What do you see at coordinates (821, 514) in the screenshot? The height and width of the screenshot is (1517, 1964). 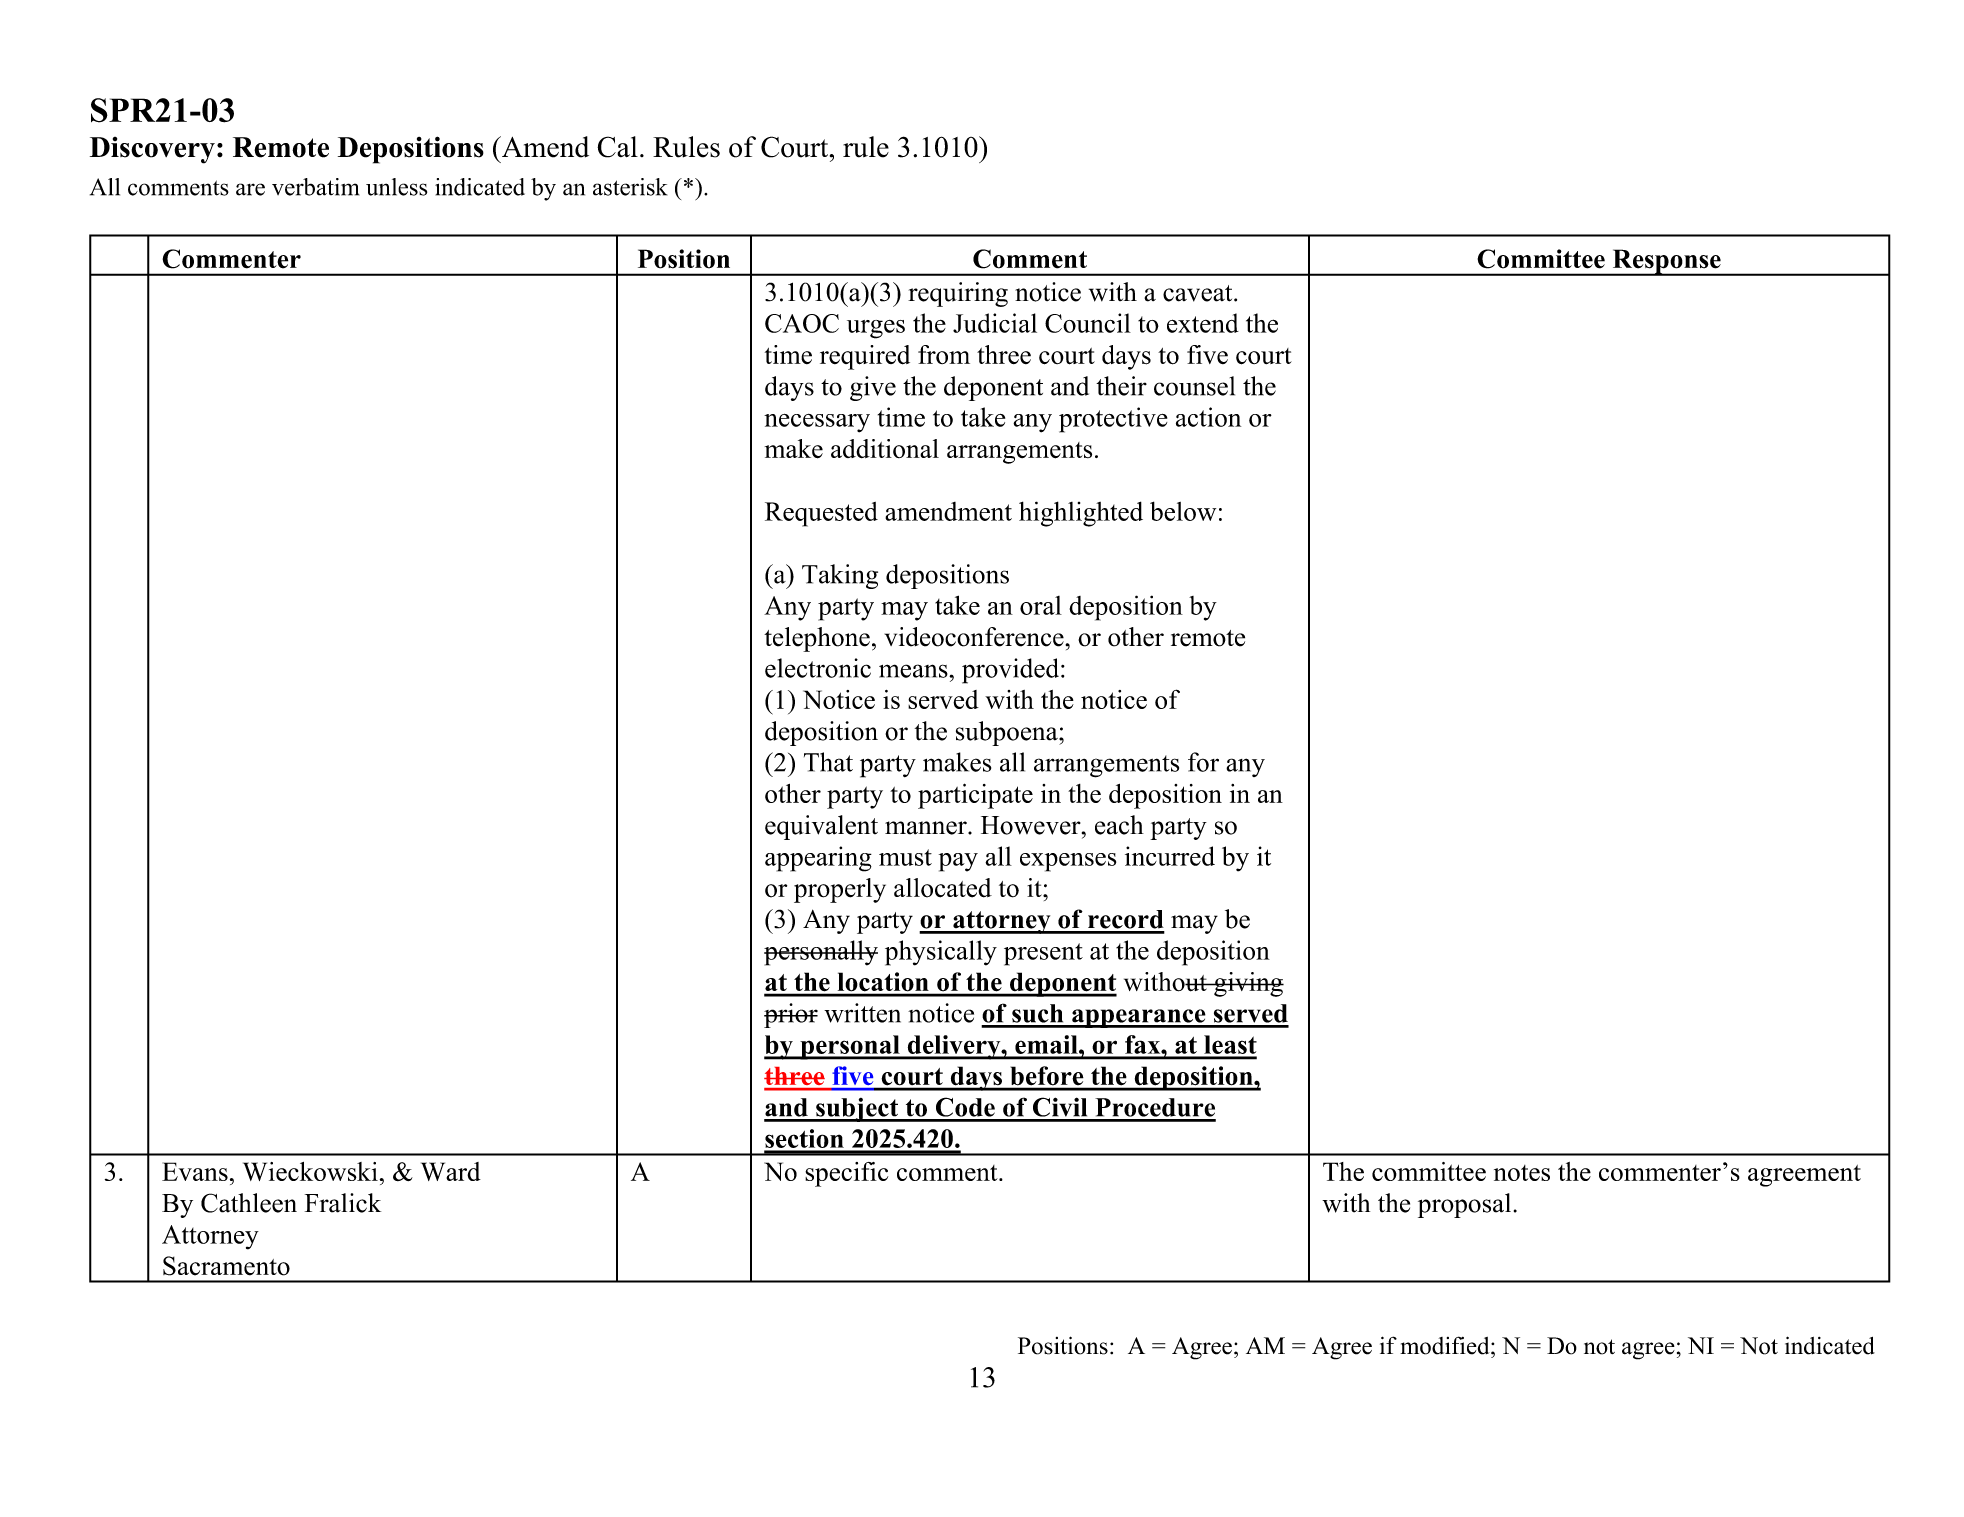 I see `Requested` at bounding box center [821, 514].
